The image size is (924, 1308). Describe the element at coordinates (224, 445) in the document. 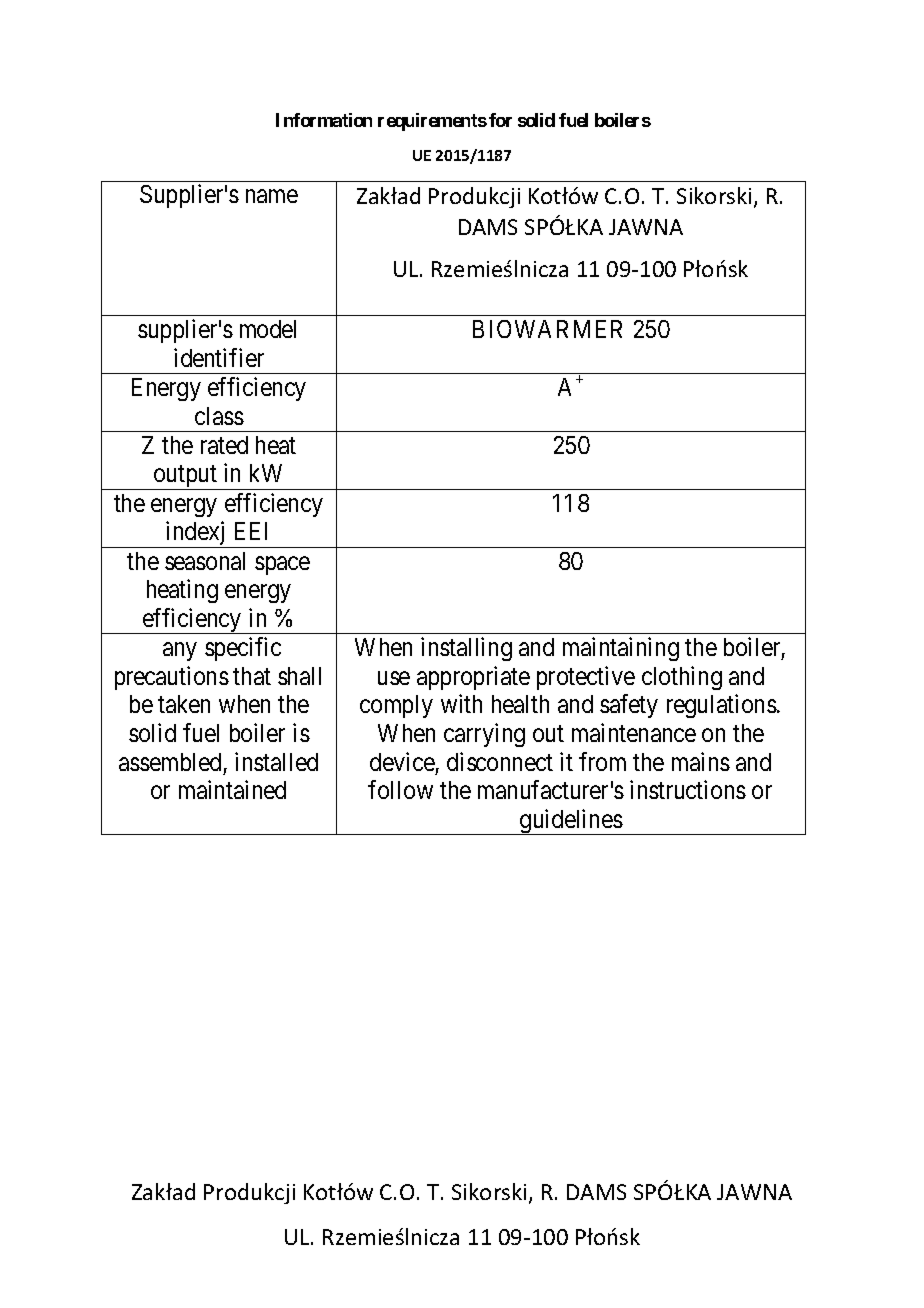

I see `rated` at that location.
